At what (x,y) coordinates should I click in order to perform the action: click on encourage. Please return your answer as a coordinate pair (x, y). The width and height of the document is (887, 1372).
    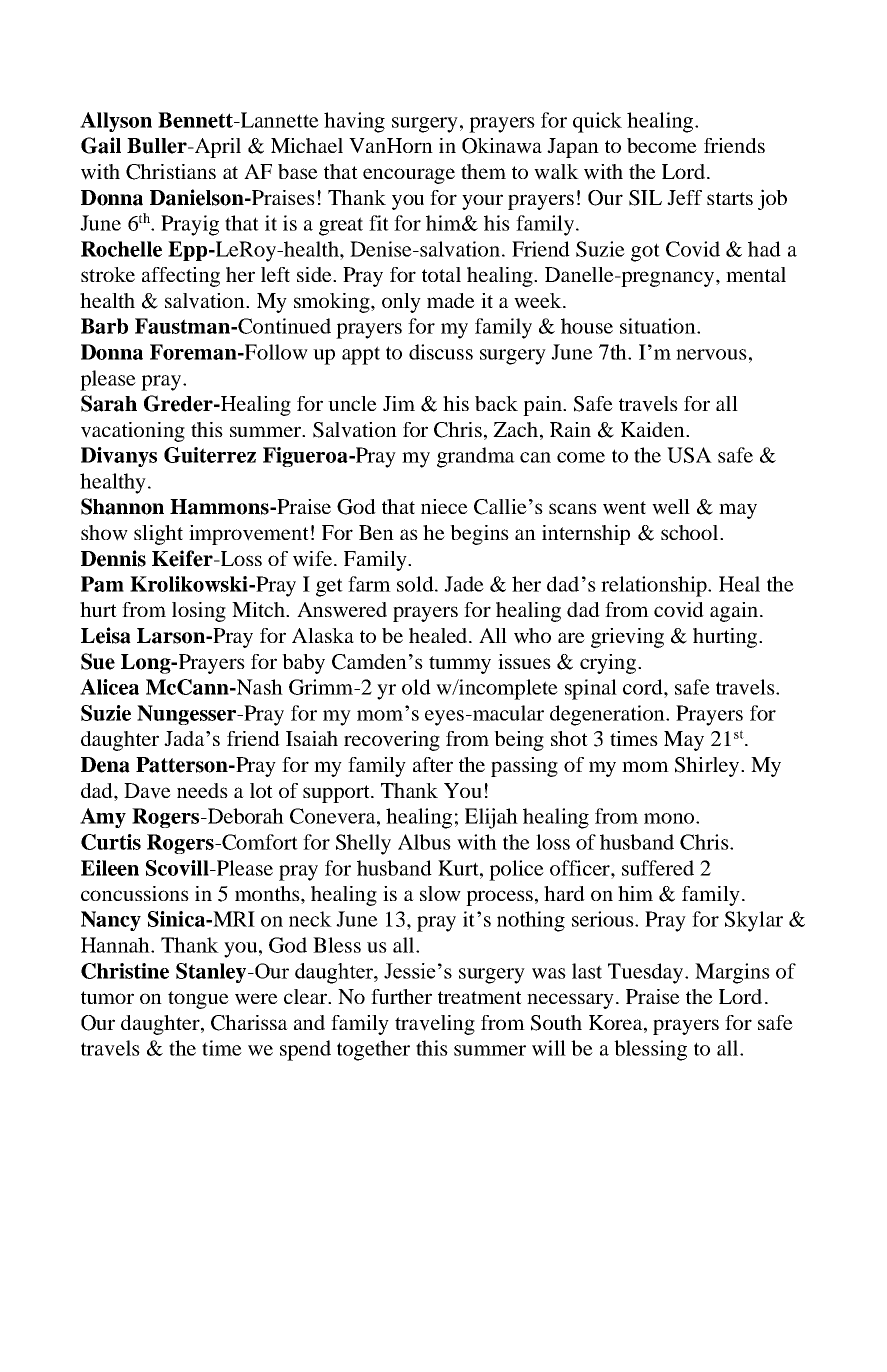
    Looking at the image, I should click on (409, 176).
